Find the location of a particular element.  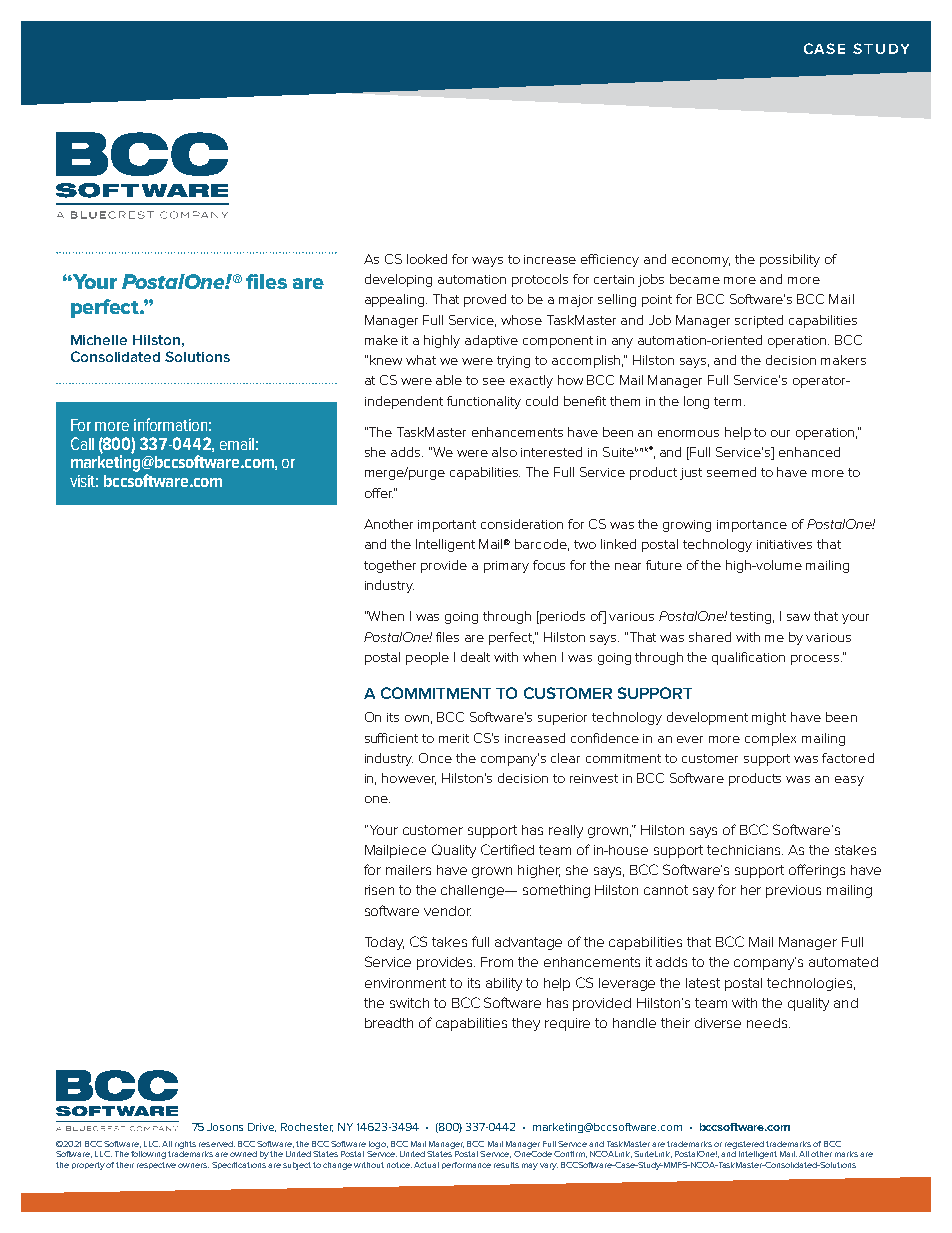

important is located at coordinates (447, 526).
